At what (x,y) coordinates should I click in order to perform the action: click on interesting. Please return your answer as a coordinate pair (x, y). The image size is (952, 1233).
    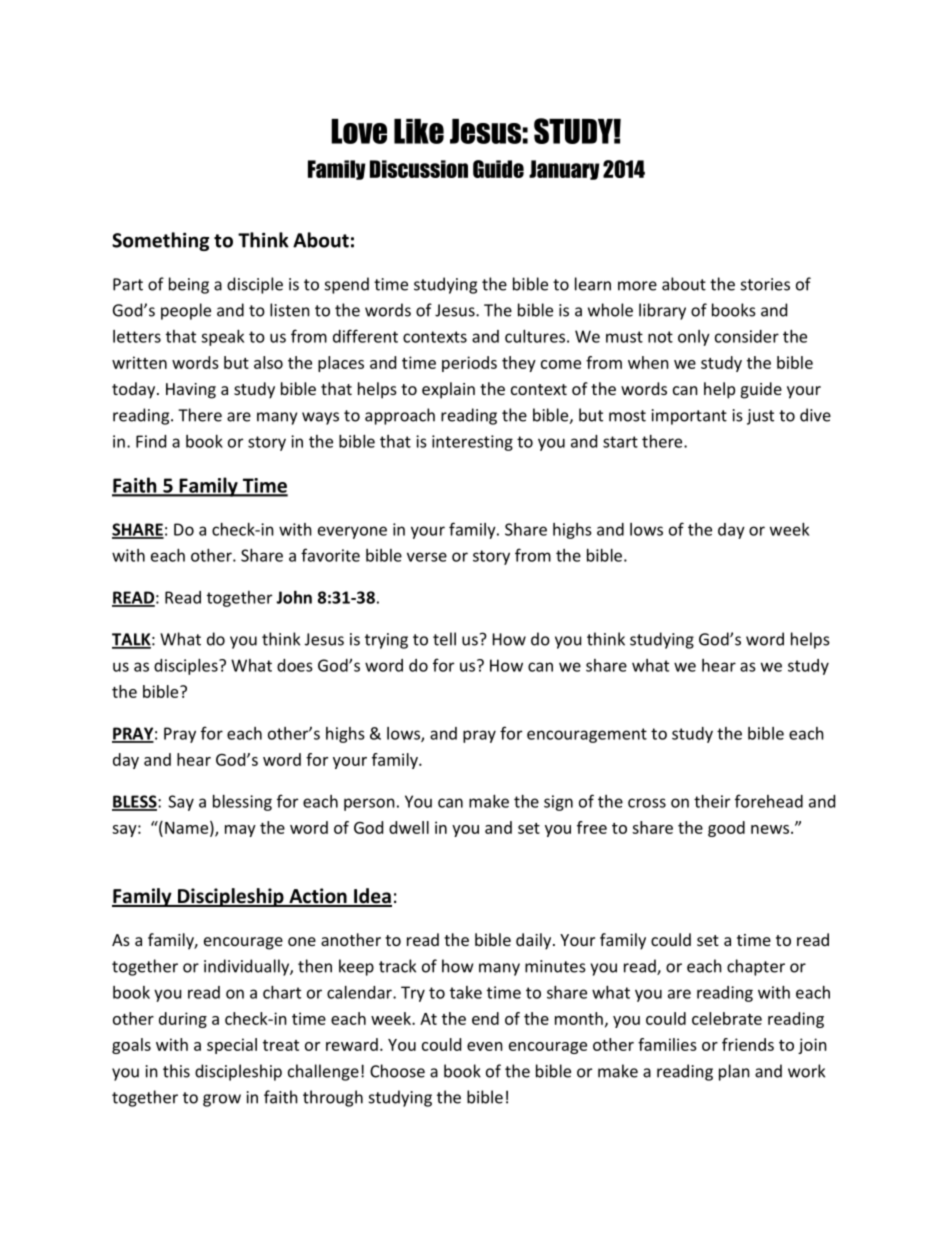
    Looking at the image, I should click on (472, 443).
